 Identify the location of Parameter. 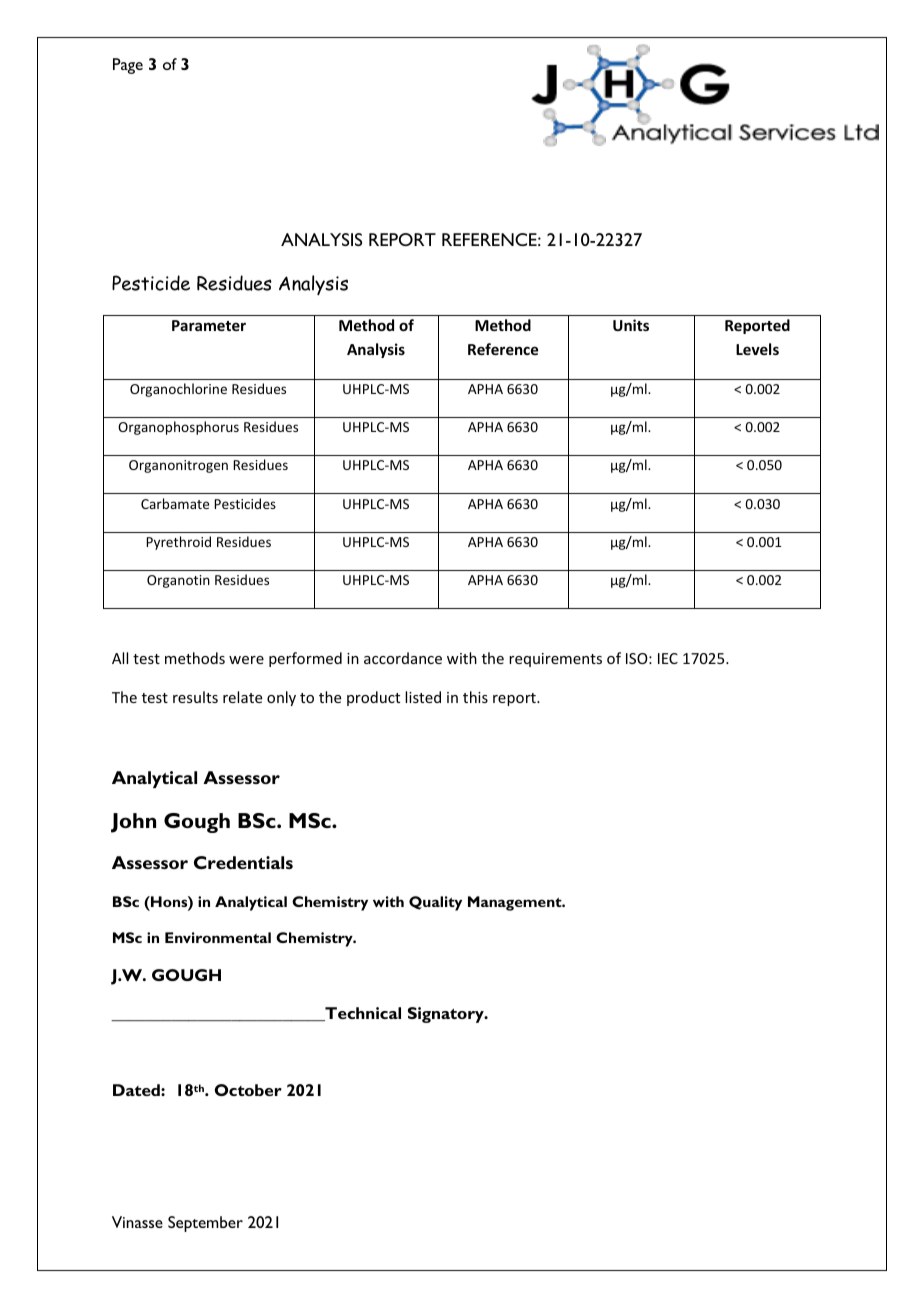
(209, 325).
